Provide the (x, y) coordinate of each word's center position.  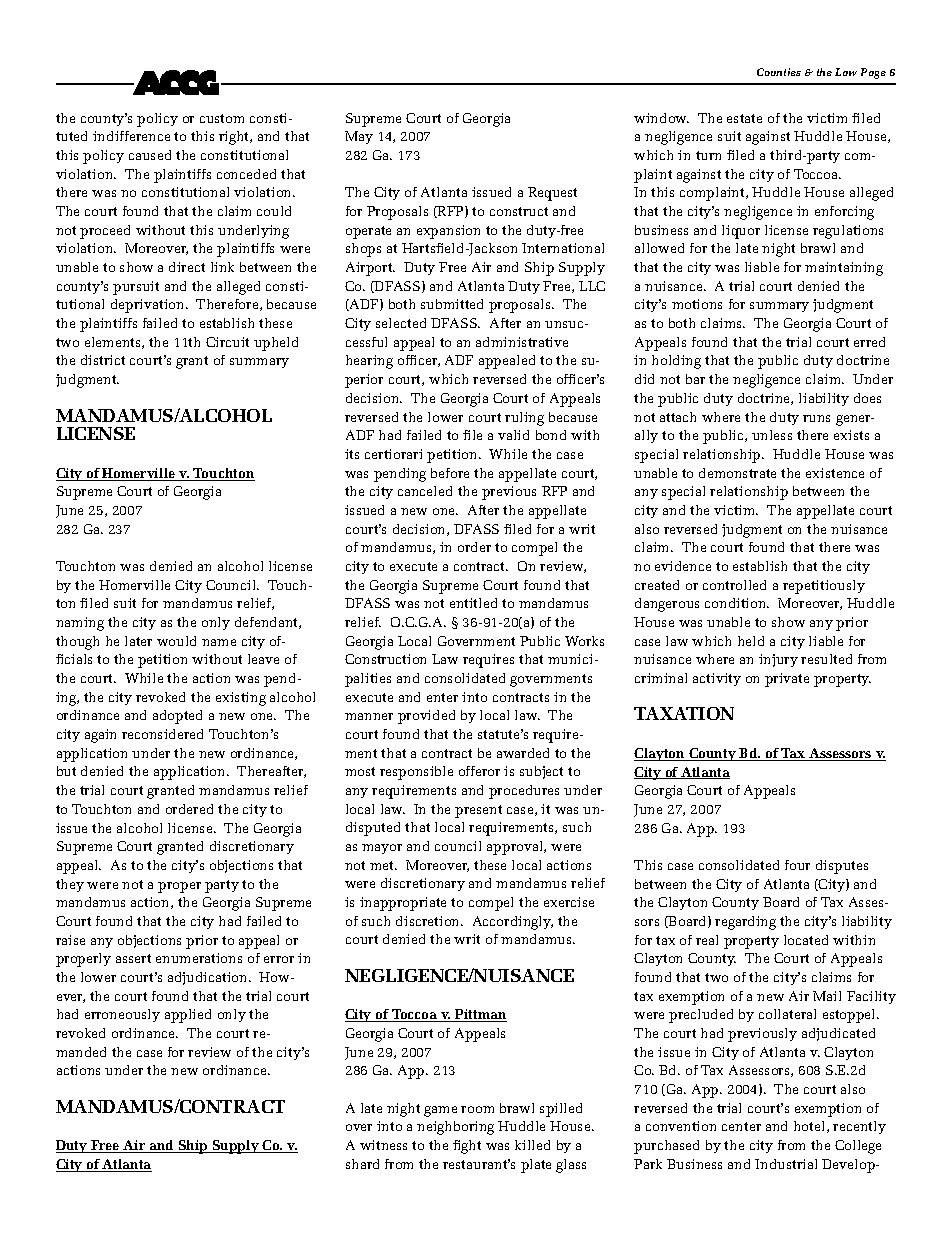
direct (187, 267)
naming (80, 624)
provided (426, 717)
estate (744, 118)
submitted (452, 304)
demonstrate (737, 473)
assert (133, 958)
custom (222, 118)
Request (552, 194)
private (787, 680)
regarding (745, 923)
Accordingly (513, 923)
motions (697, 304)
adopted (177, 717)
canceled (425, 491)
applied (188, 1016)
